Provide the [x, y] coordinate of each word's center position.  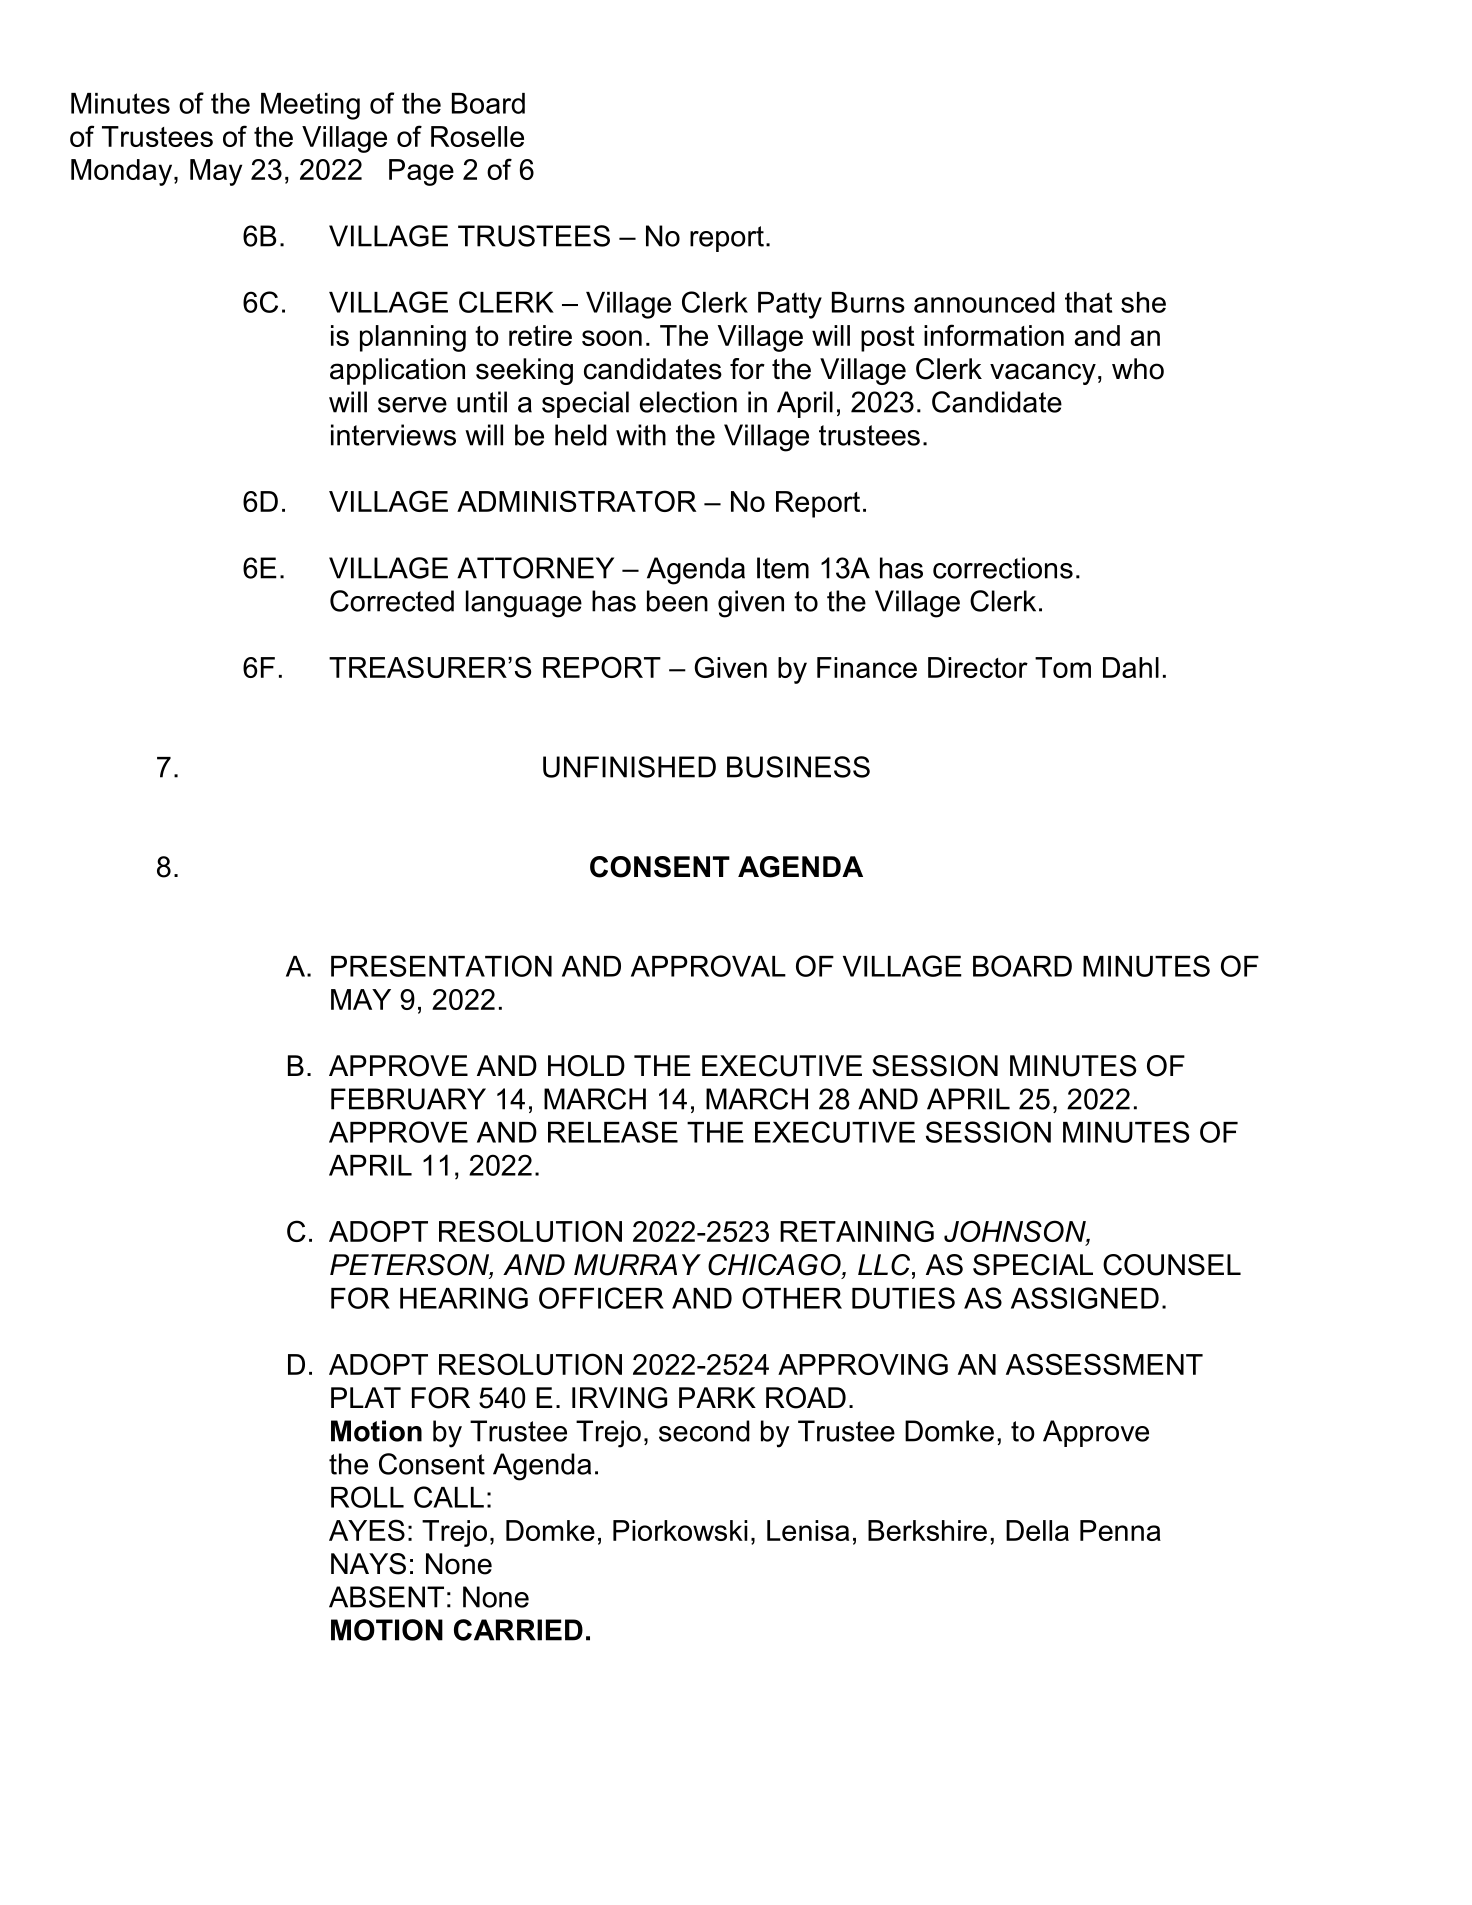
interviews [393, 435]
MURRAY [637, 1265]
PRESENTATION [441, 966]
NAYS [368, 1564]
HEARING [464, 1298]
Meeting [310, 106]
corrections [1003, 568]
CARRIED [518, 1630]
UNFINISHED [629, 767]
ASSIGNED [1085, 1298]
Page [421, 172]
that [1088, 302]
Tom [1063, 667]
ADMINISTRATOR [576, 501]
